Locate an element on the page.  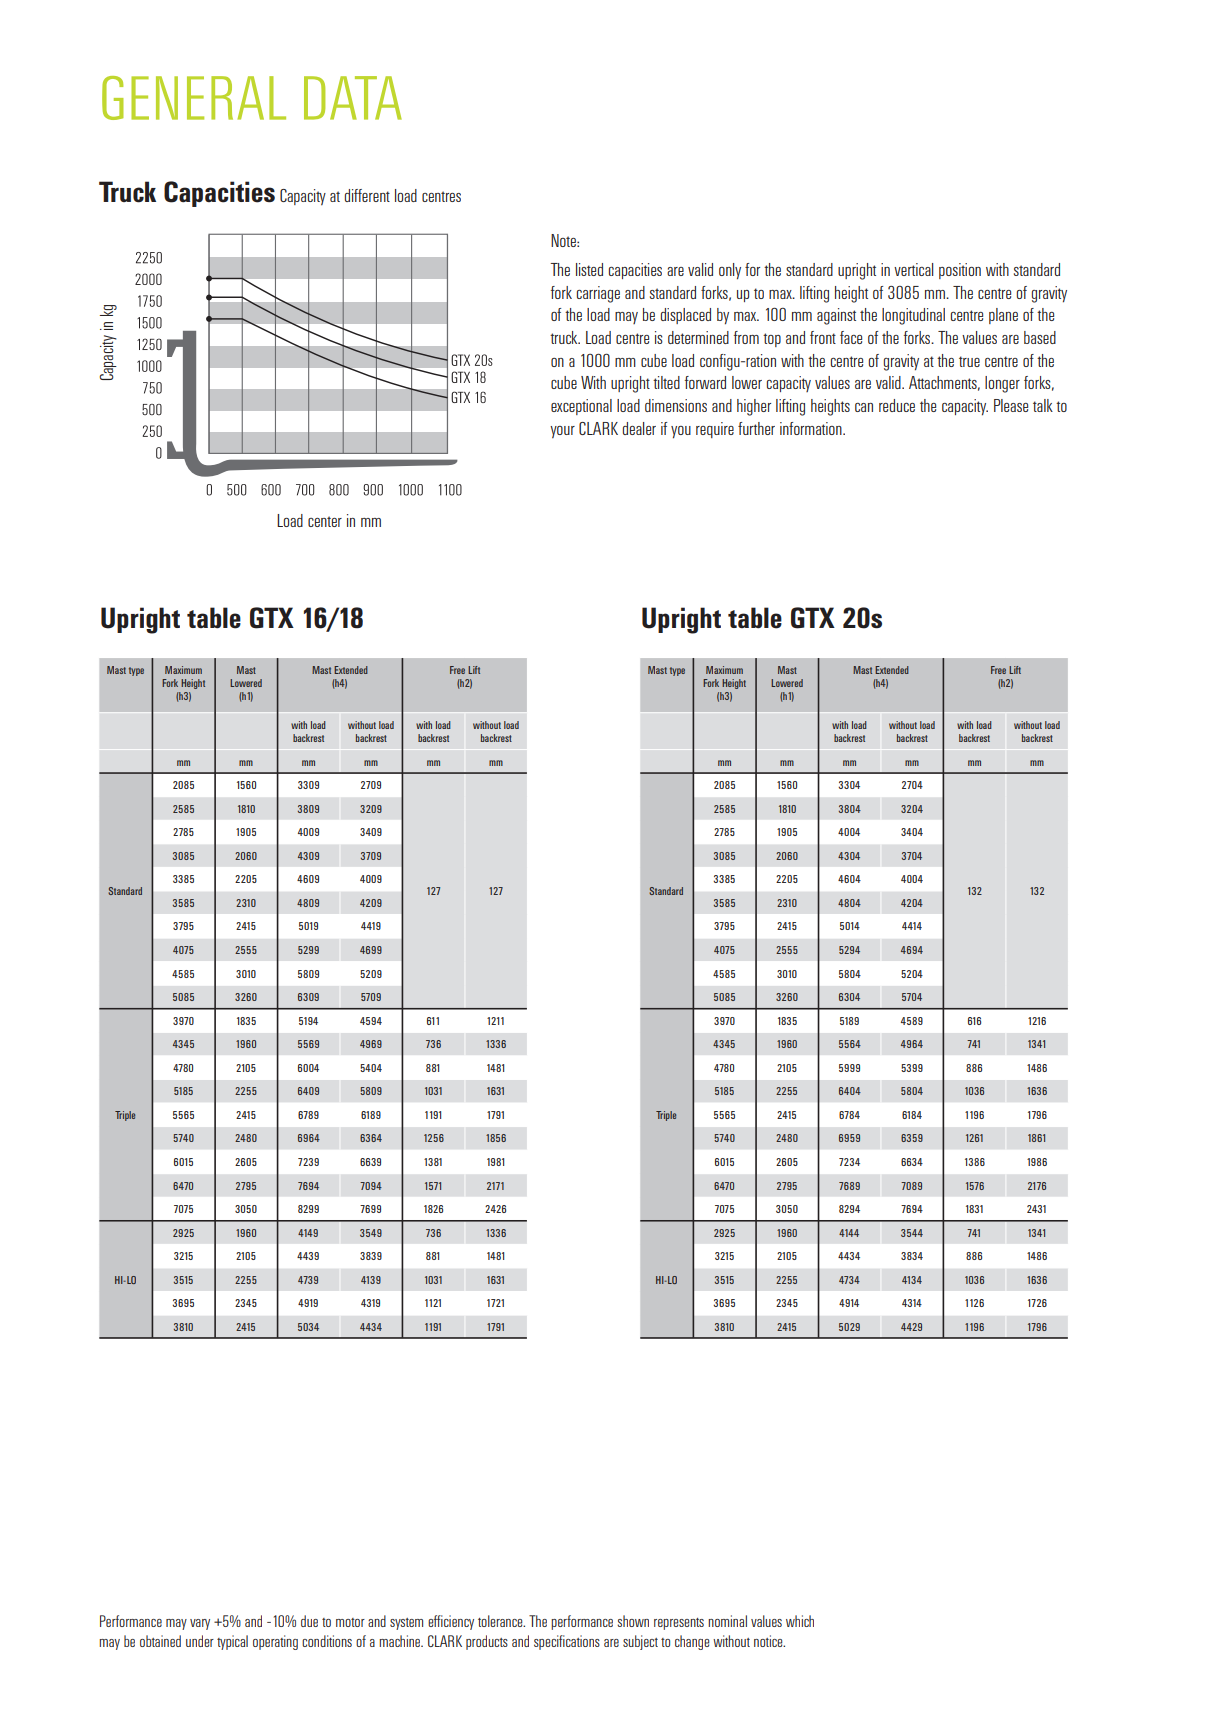
listed is located at coordinates (589, 269).
